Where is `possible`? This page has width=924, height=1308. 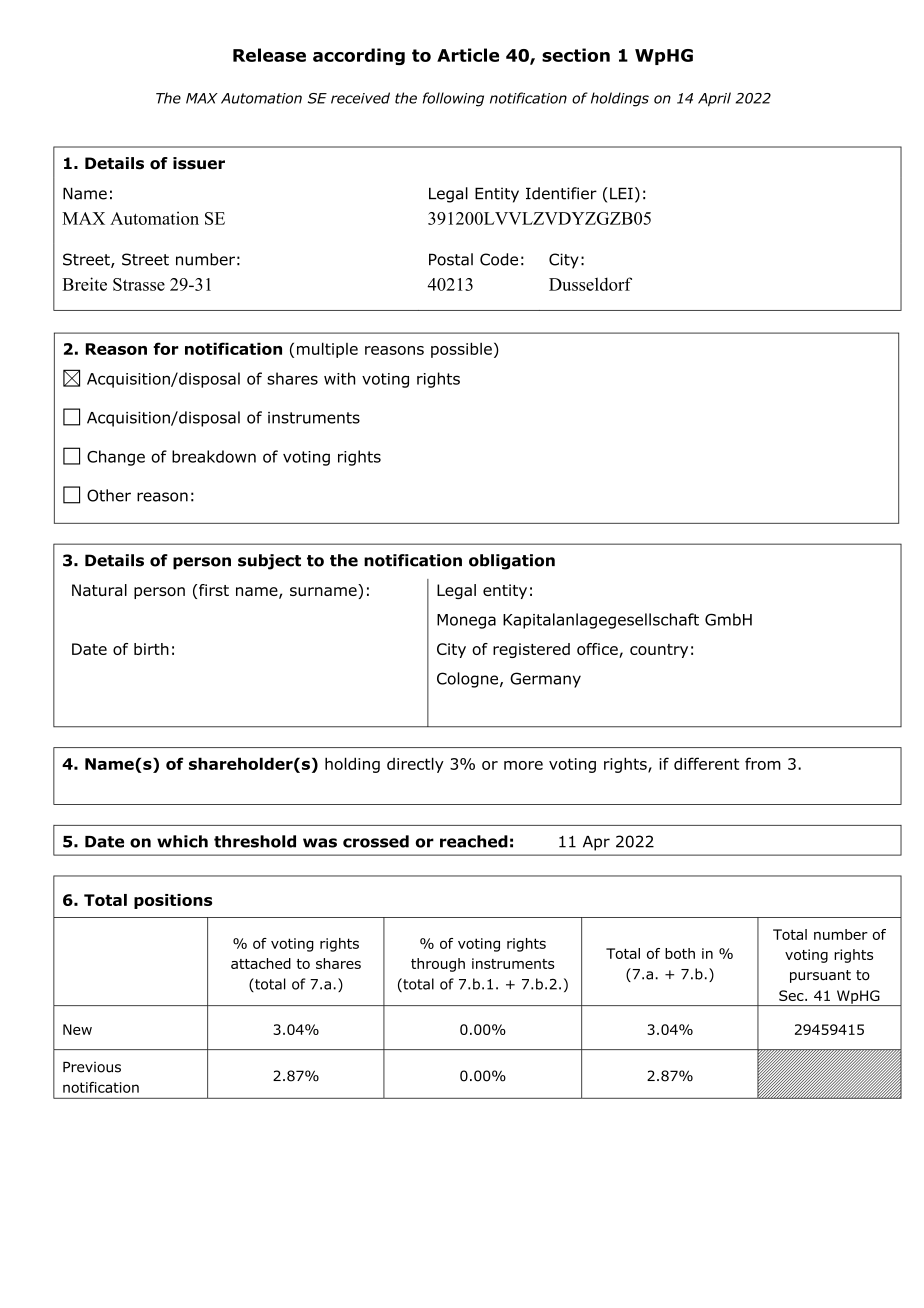
possible is located at coordinates (461, 350).
